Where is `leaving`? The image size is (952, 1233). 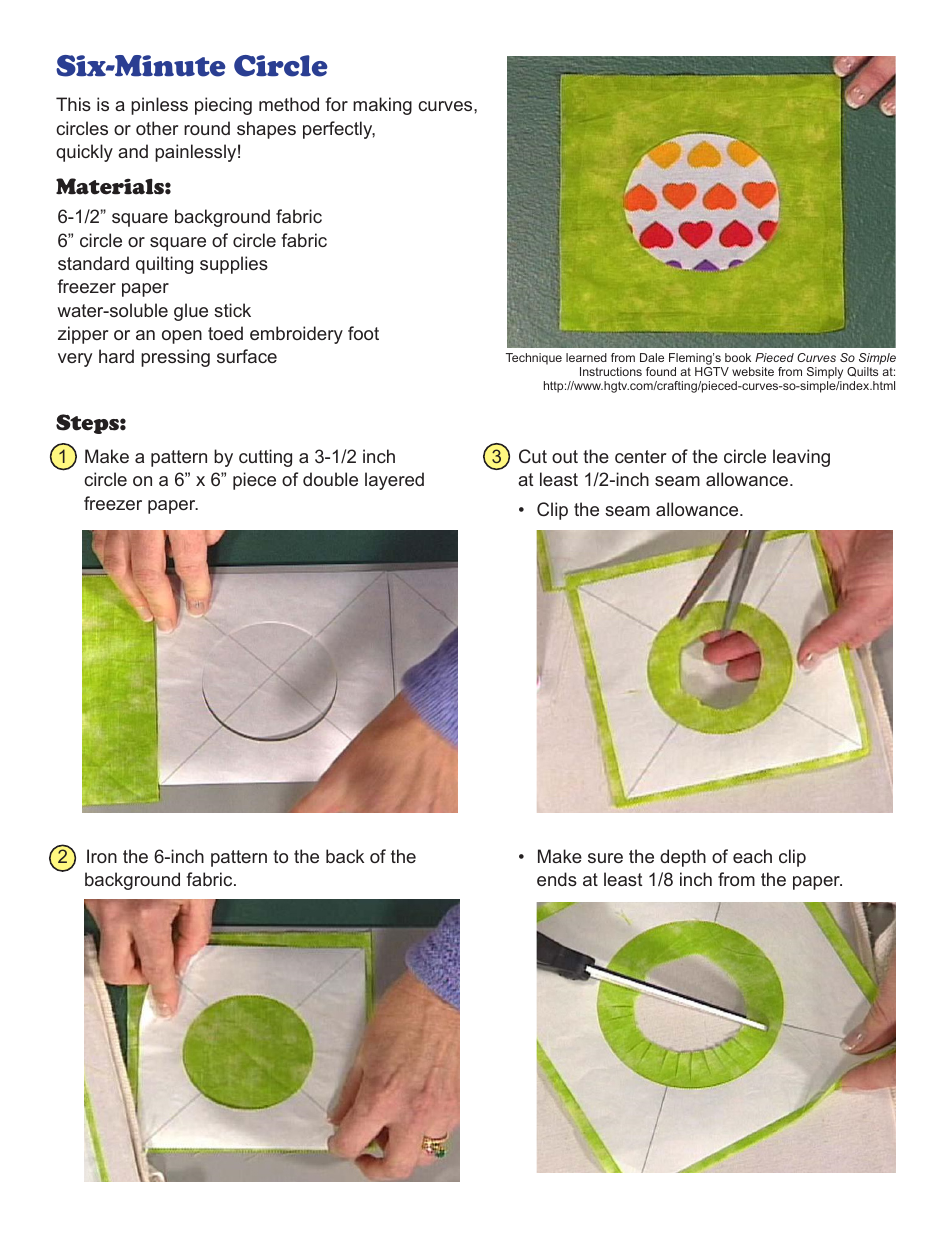
leaving is located at coordinates (801, 458).
